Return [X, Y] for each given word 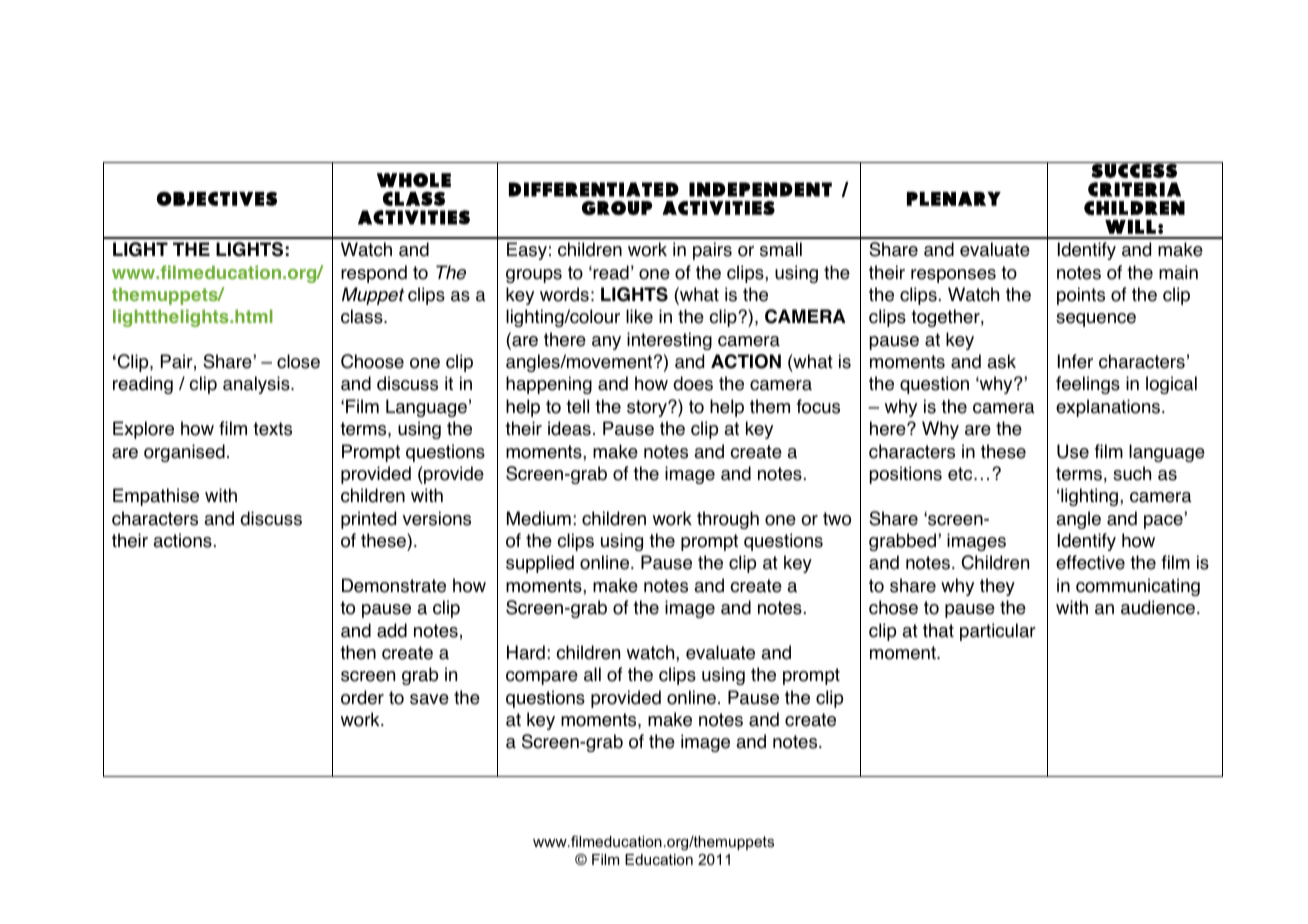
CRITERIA [1134, 189]
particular [998, 632]
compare [542, 678]
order [362, 697]
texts [272, 429]
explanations [1109, 408]
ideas [569, 428]
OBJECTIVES [217, 198]
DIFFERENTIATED [594, 189]
